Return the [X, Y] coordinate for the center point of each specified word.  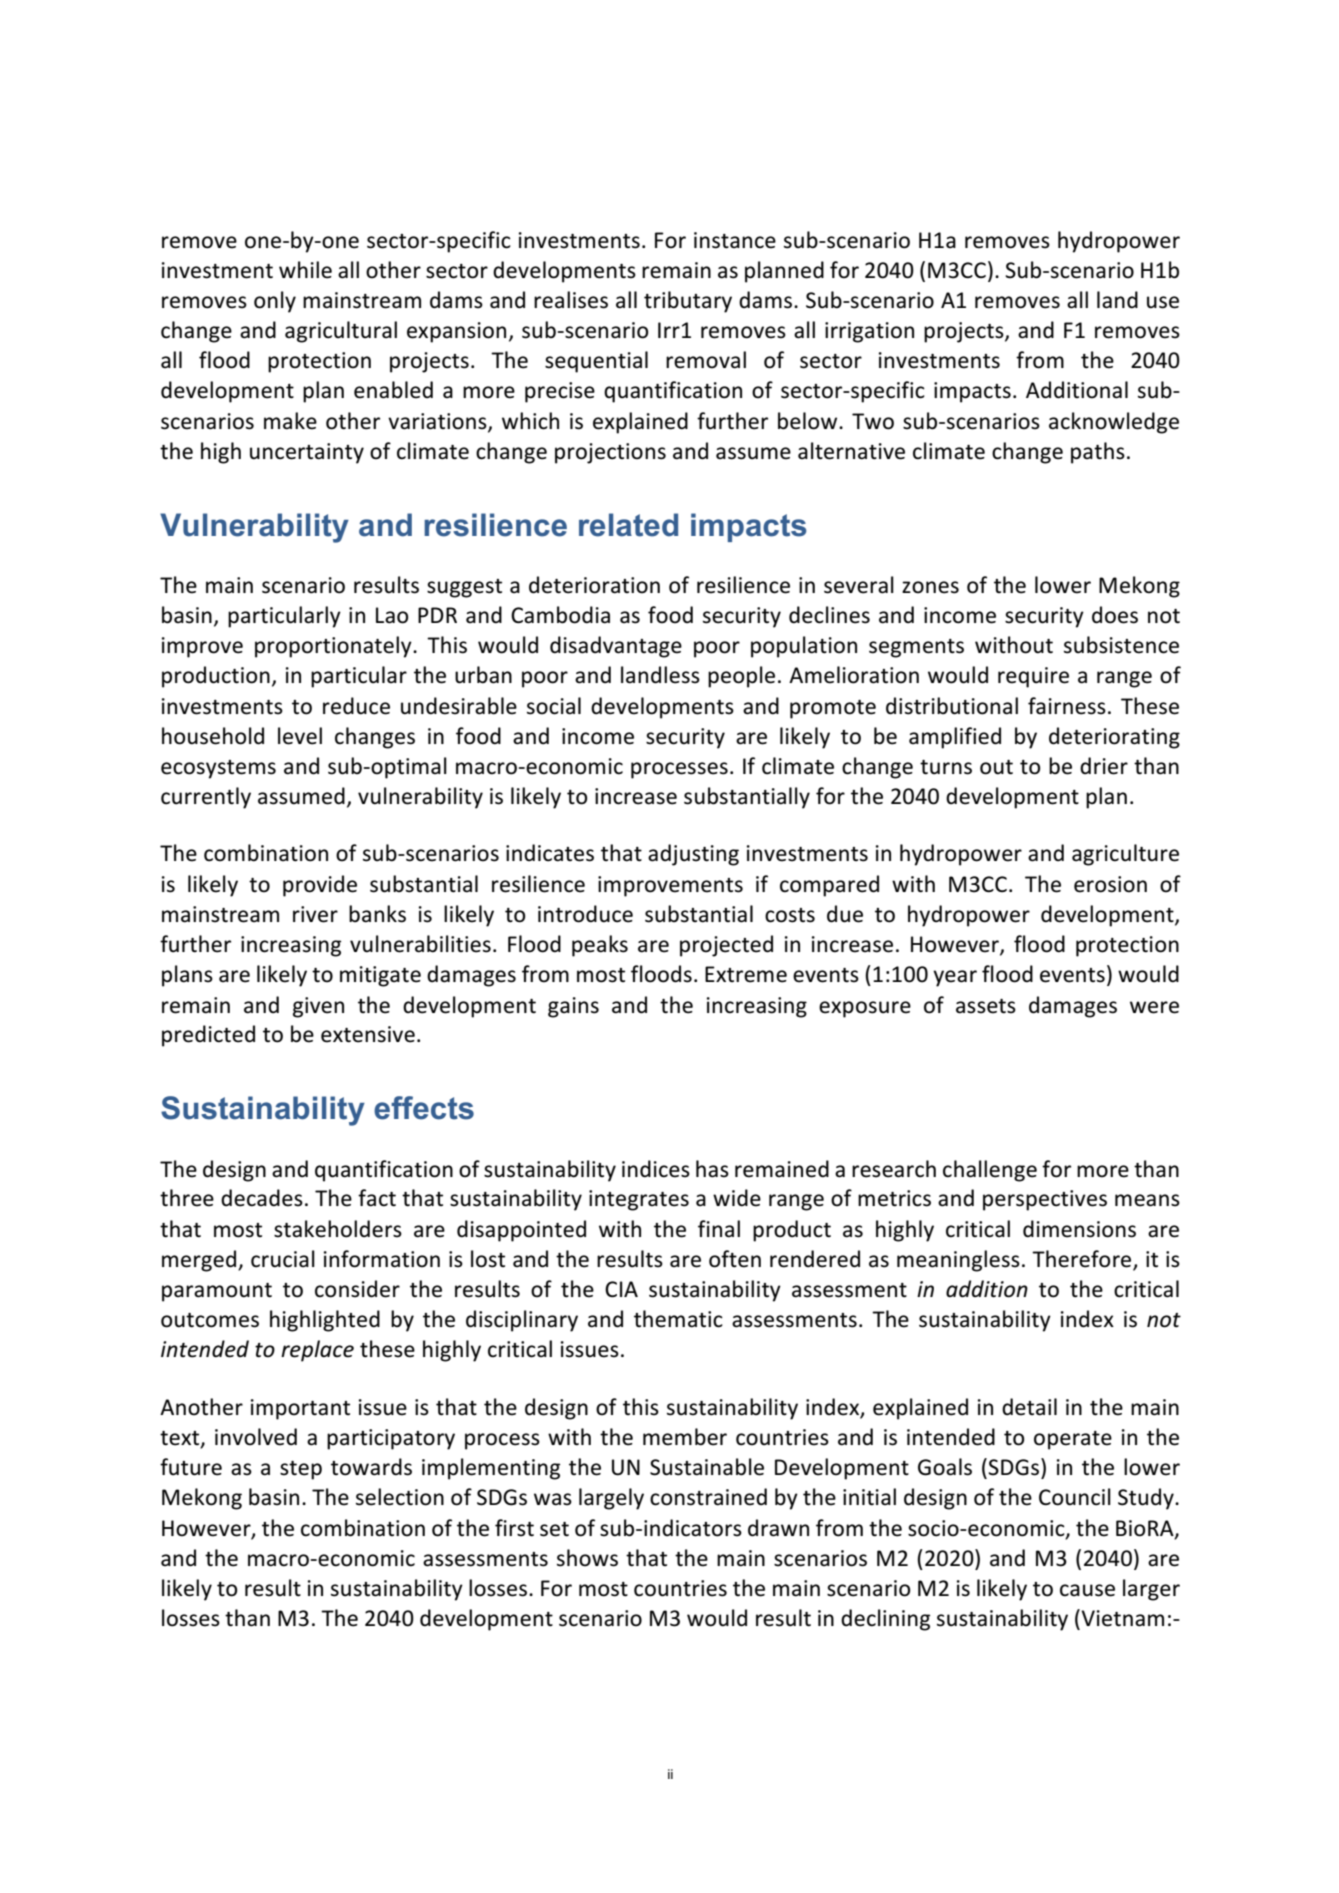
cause [1087, 1590]
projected [726, 946]
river [315, 914]
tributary [688, 302]
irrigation [869, 332]
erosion [1110, 884]
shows [587, 1558]
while [305, 270]
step [301, 1470]
